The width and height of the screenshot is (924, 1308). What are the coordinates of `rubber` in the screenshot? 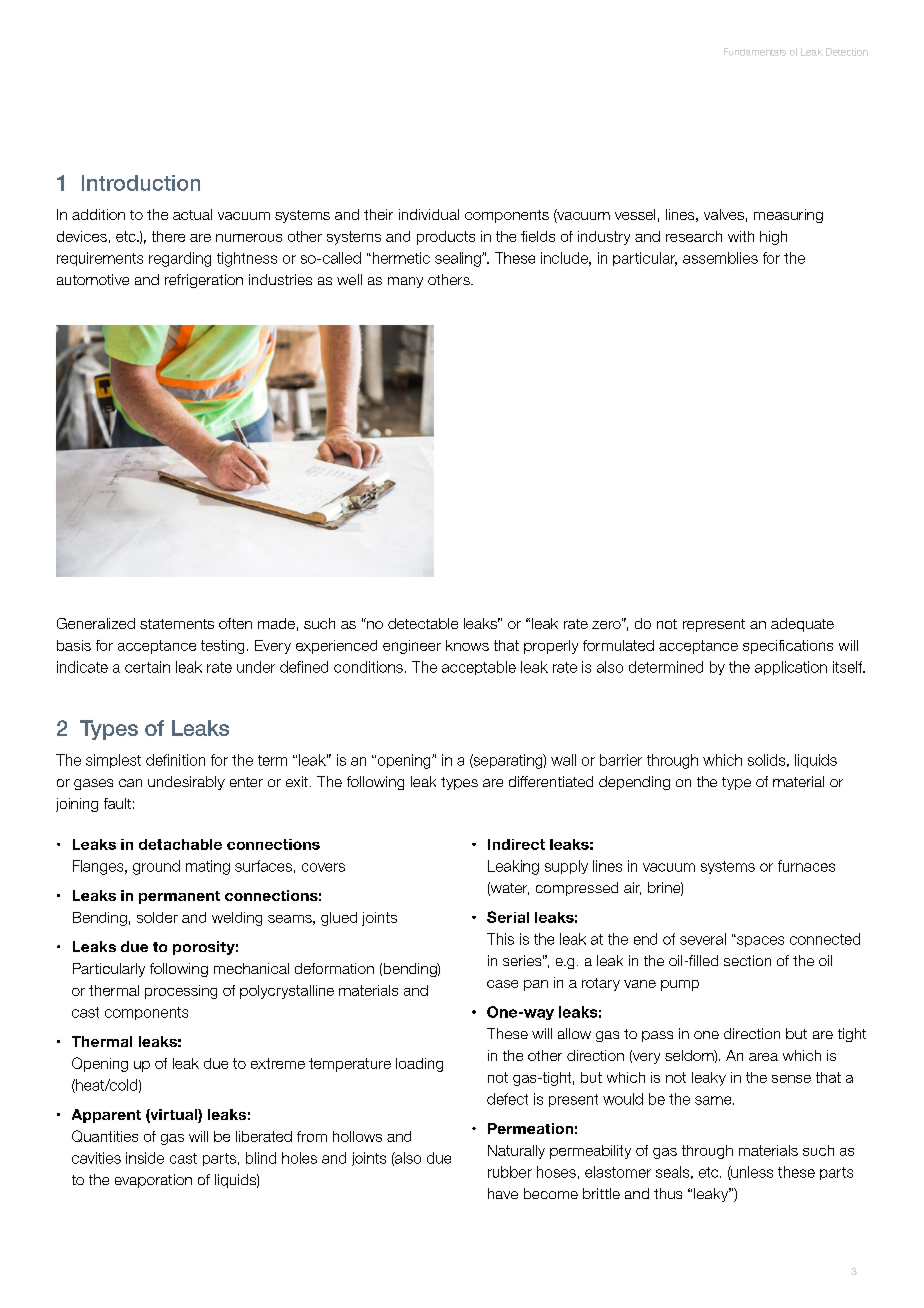 It's located at (510, 1172).
